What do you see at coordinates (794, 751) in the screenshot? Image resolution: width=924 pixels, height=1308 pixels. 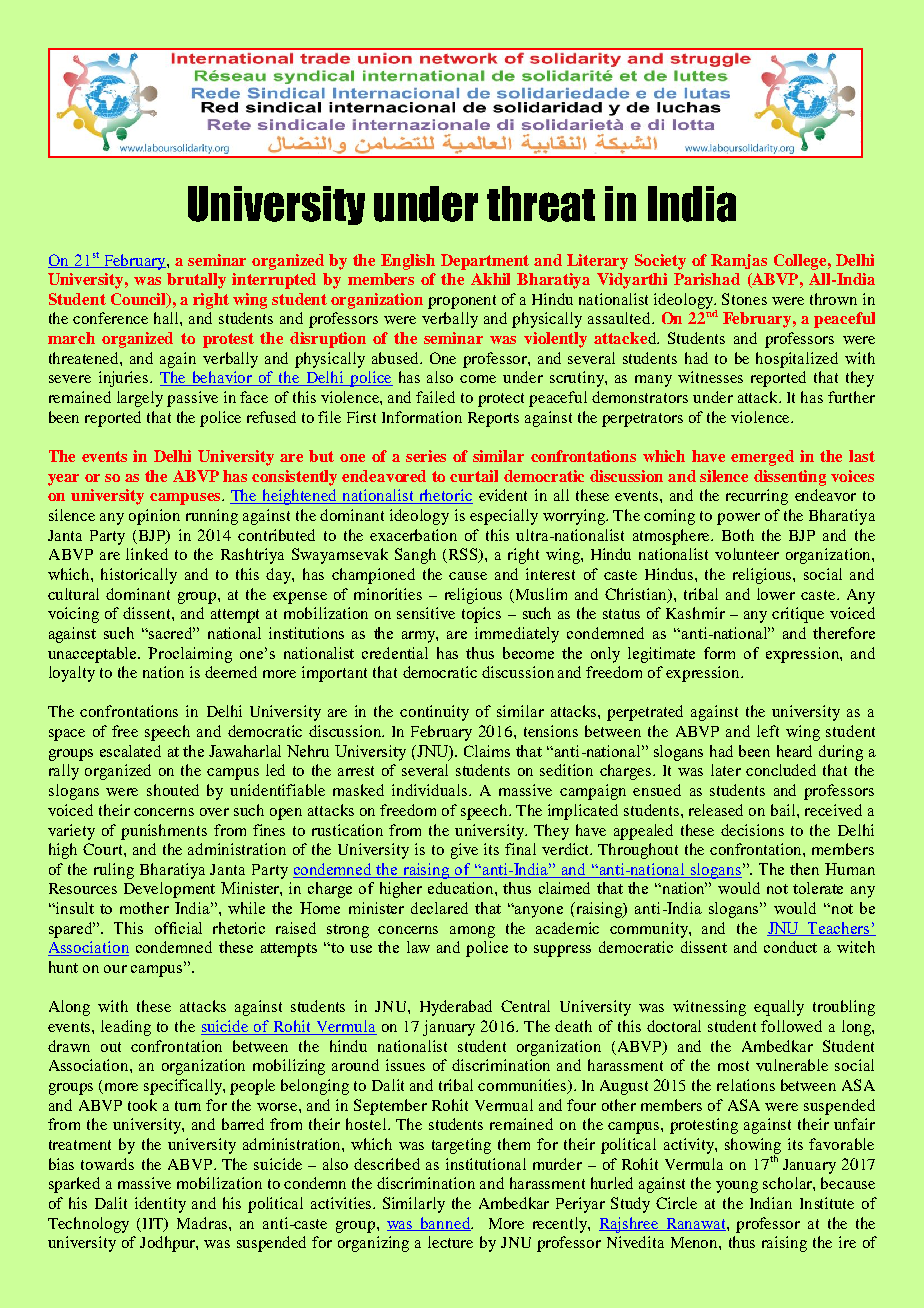 I see `heard` at bounding box center [794, 751].
